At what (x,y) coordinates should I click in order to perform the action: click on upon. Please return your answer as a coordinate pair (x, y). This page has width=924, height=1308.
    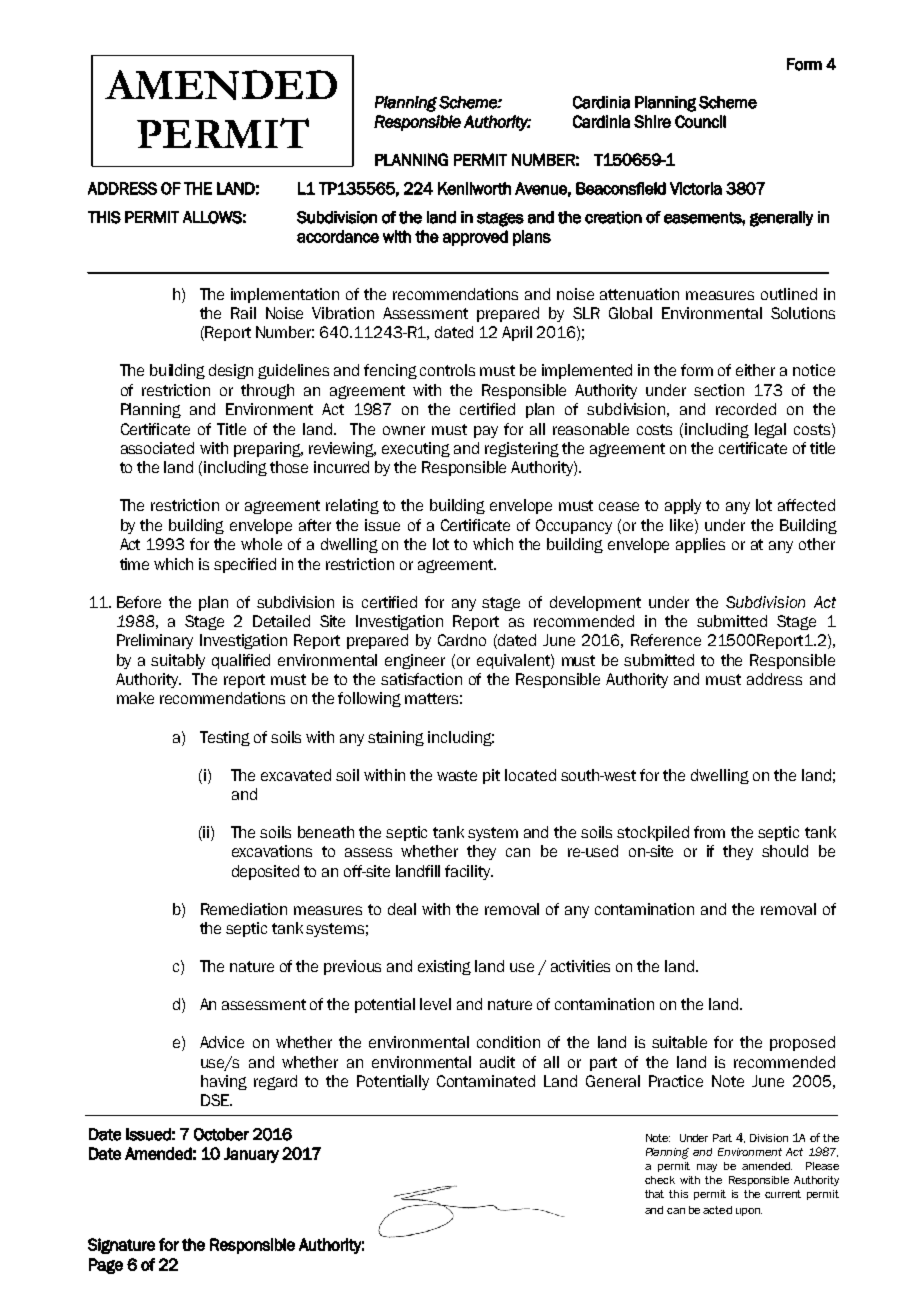
    Looking at the image, I should click on (749, 1212).
